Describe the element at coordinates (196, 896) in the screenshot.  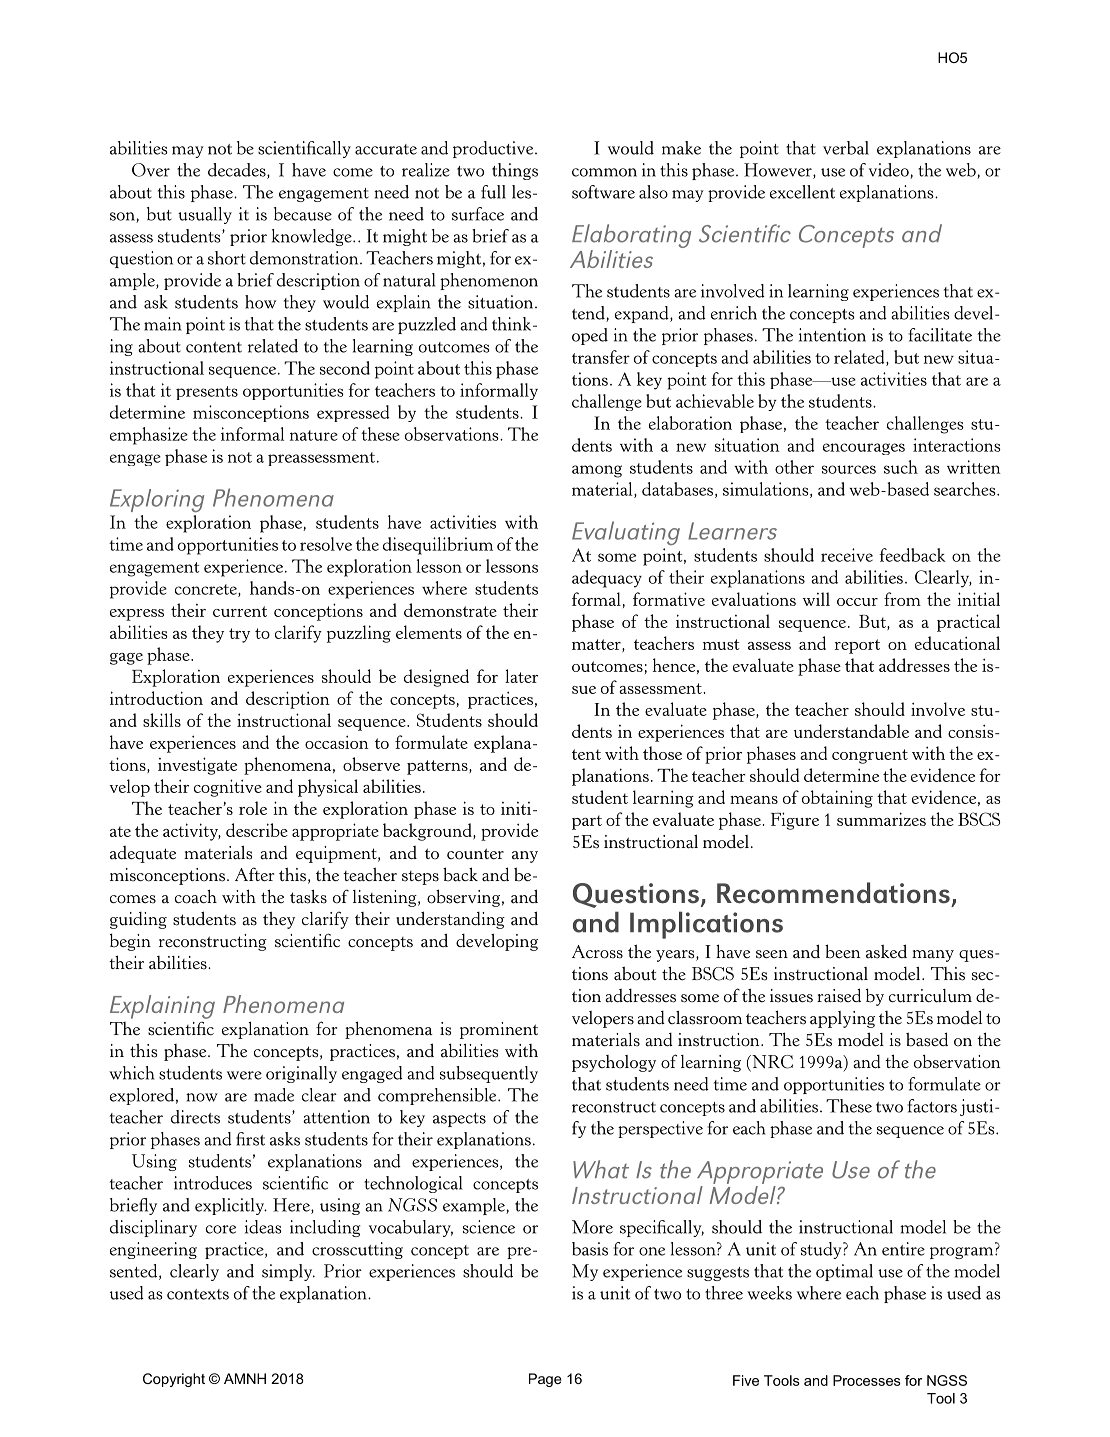
I see `coach` at that location.
